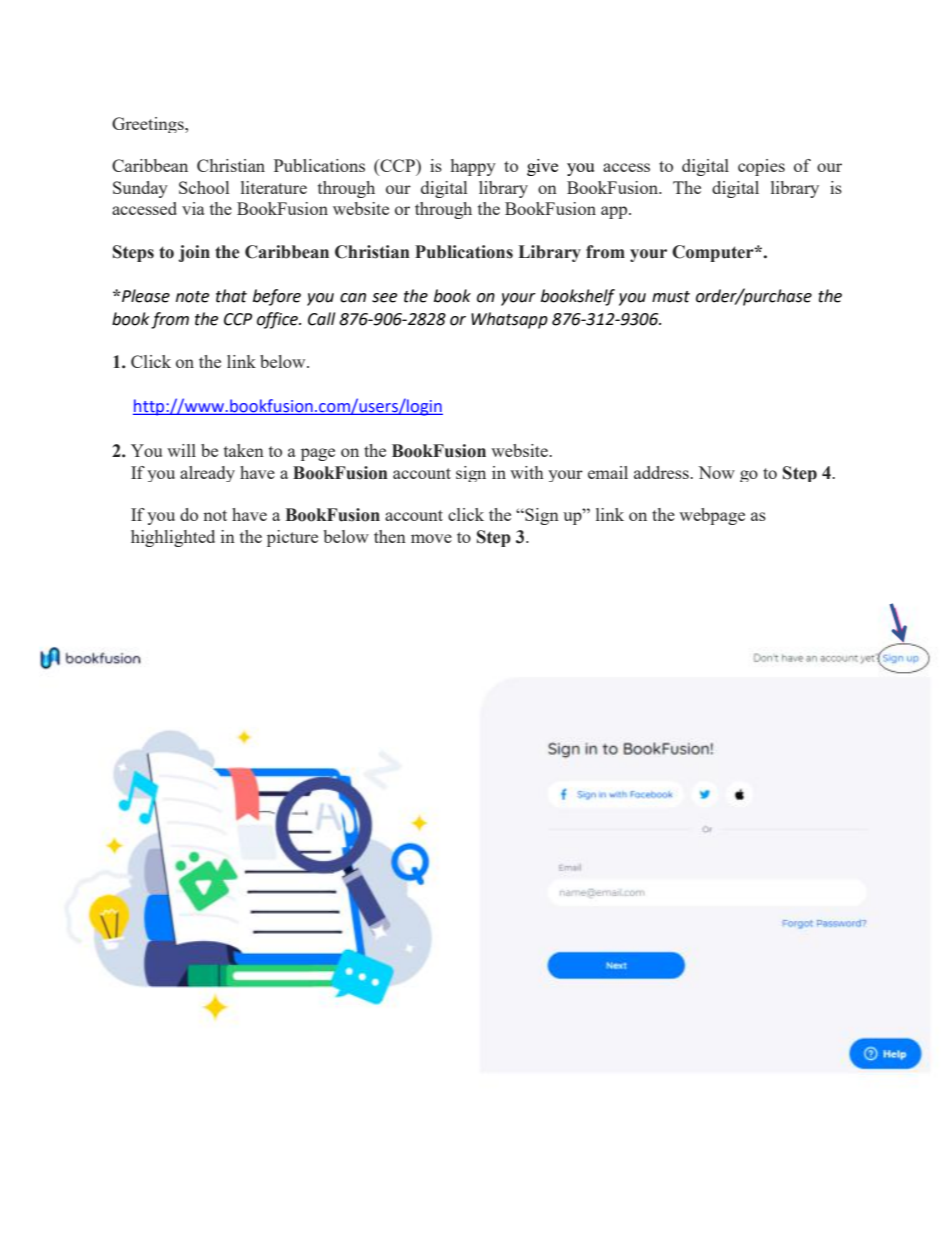 This image has width=952, height=1233. Describe the element at coordinates (542, 167) in the image. I see `give` at that location.
